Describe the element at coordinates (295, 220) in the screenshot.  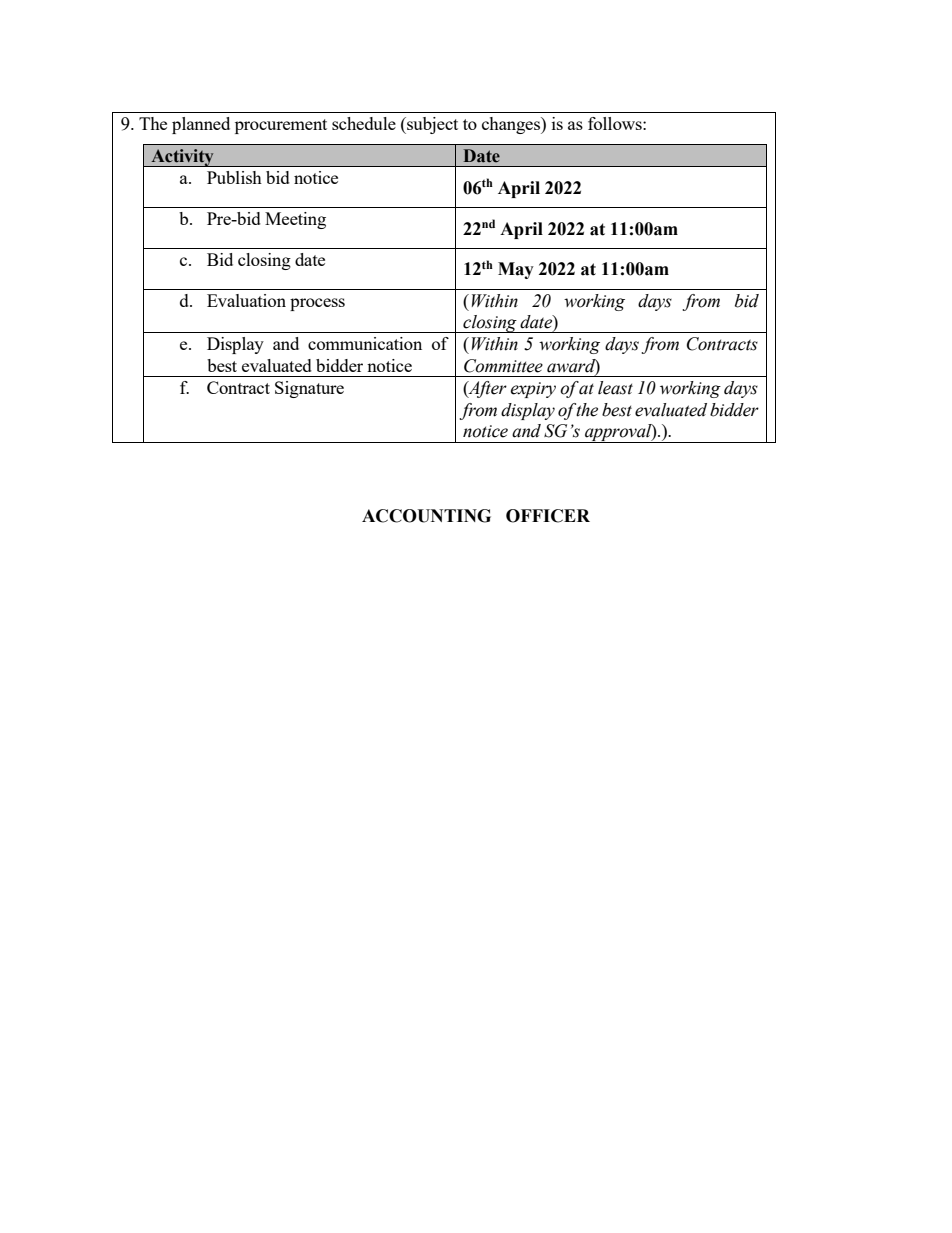
I see `Meeting` at that location.
